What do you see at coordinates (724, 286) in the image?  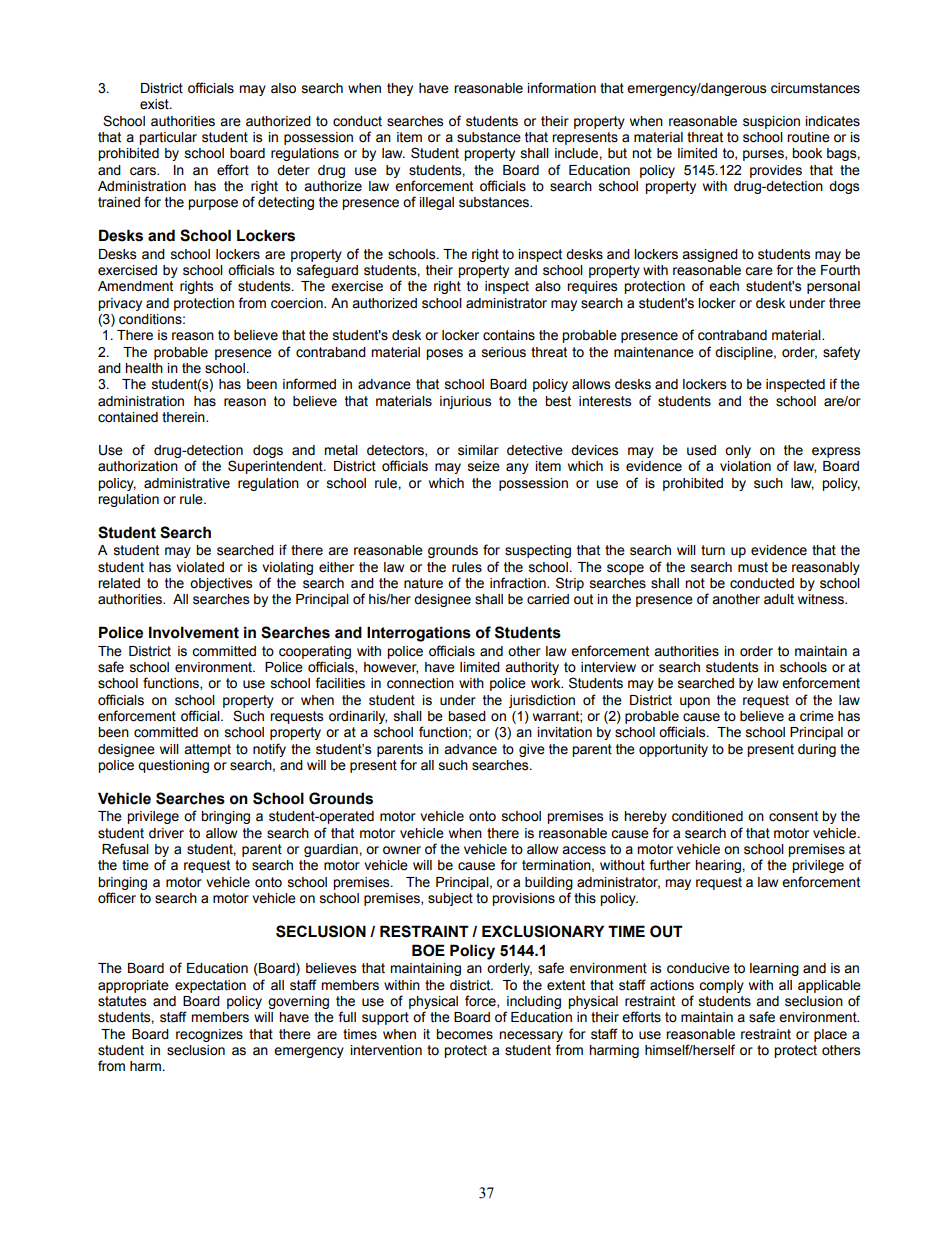 I see `each` at bounding box center [724, 286].
